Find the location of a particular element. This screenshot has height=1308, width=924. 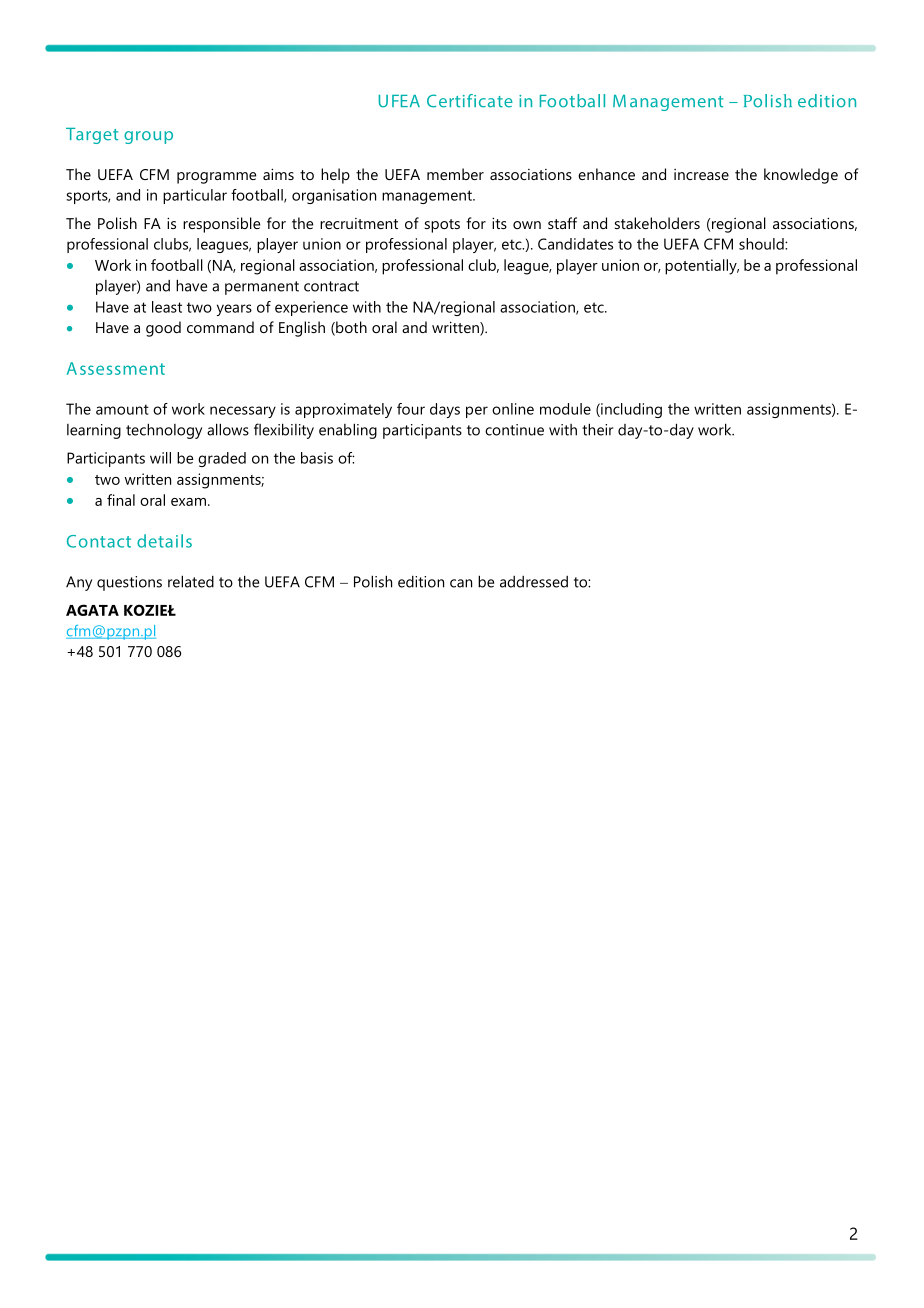

spots is located at coordinates (442, 226).
